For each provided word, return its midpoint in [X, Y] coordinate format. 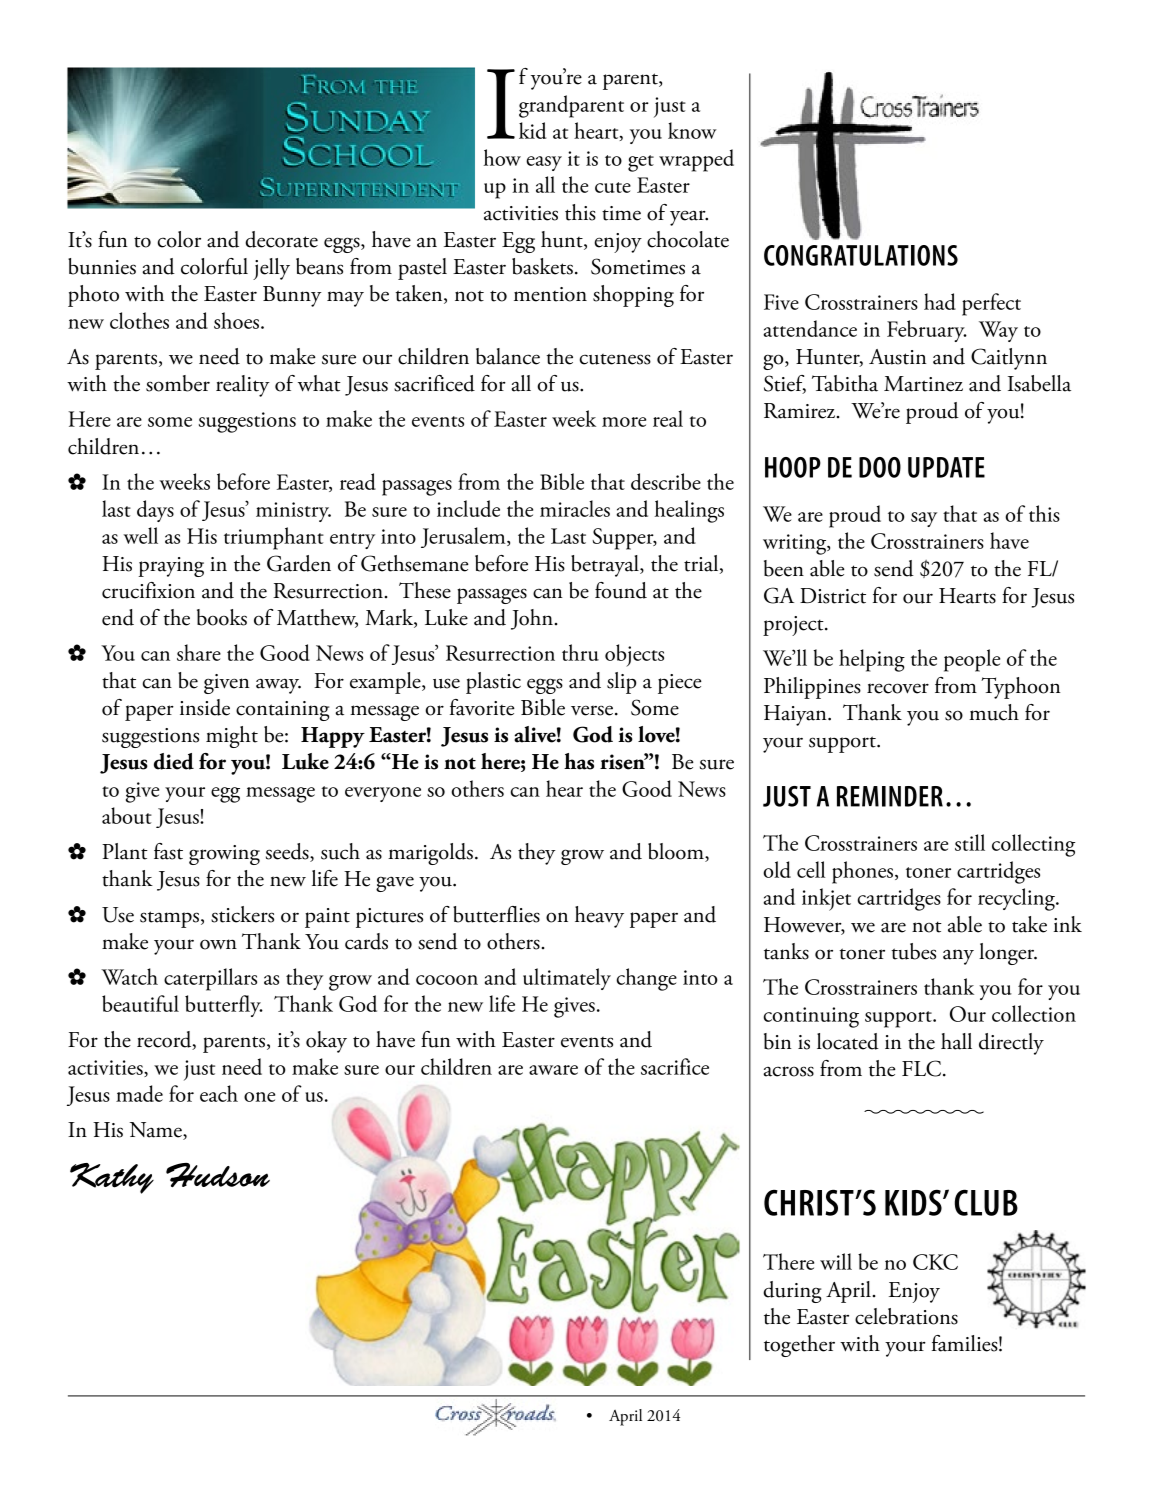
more [624, 422]
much [994, 712]
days [155, 511]
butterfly [224, 1006]
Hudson [218, 1175]
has [579, 761]
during [792, 1292]
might [232, 737]
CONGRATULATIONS [861, 255]
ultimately [567, 979]
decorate [281, 239]
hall [956, 1041]
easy [544, 163]
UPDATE [946, 467]
